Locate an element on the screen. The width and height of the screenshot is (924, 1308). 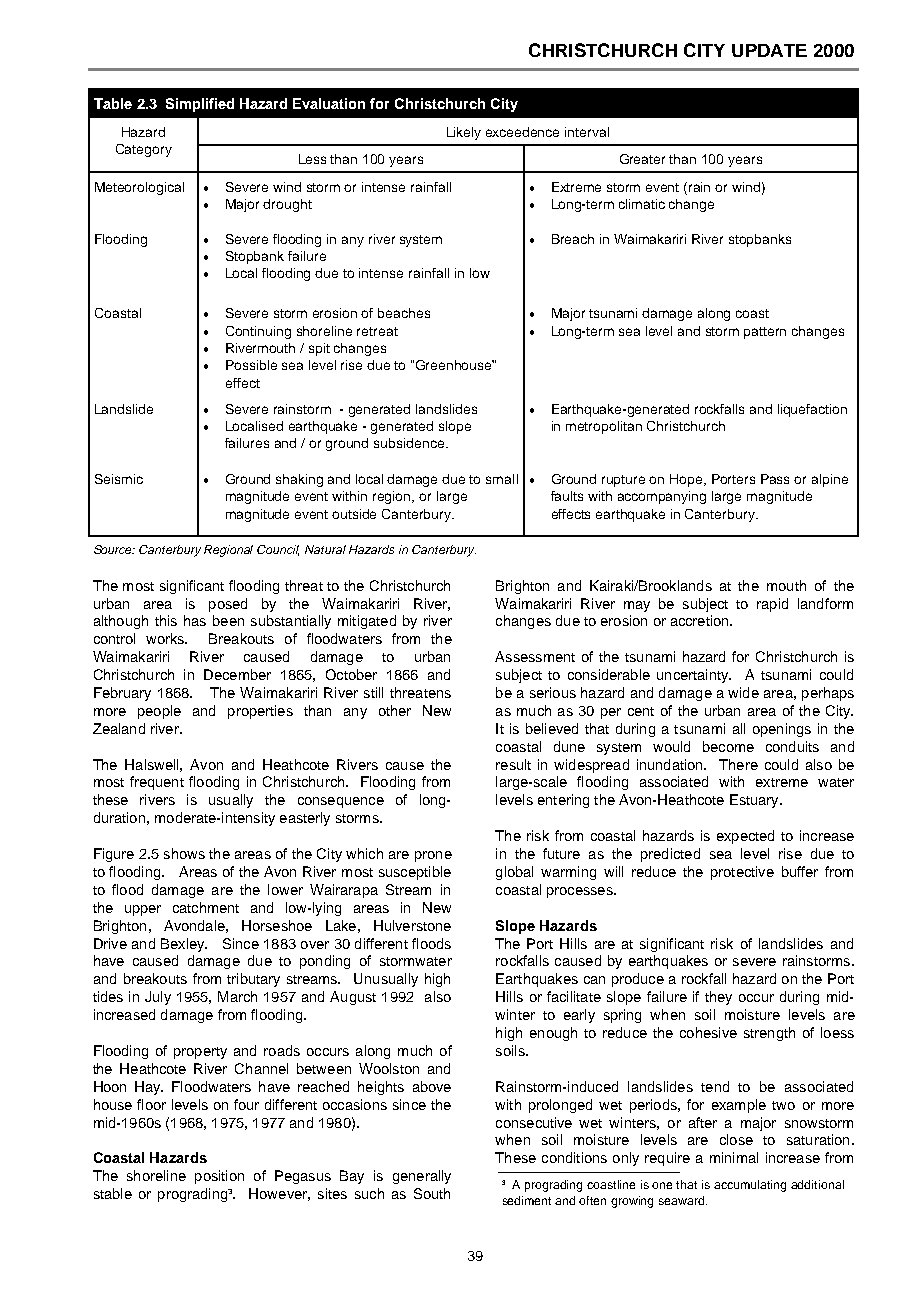
position is located at coordinates (219, 1177).
